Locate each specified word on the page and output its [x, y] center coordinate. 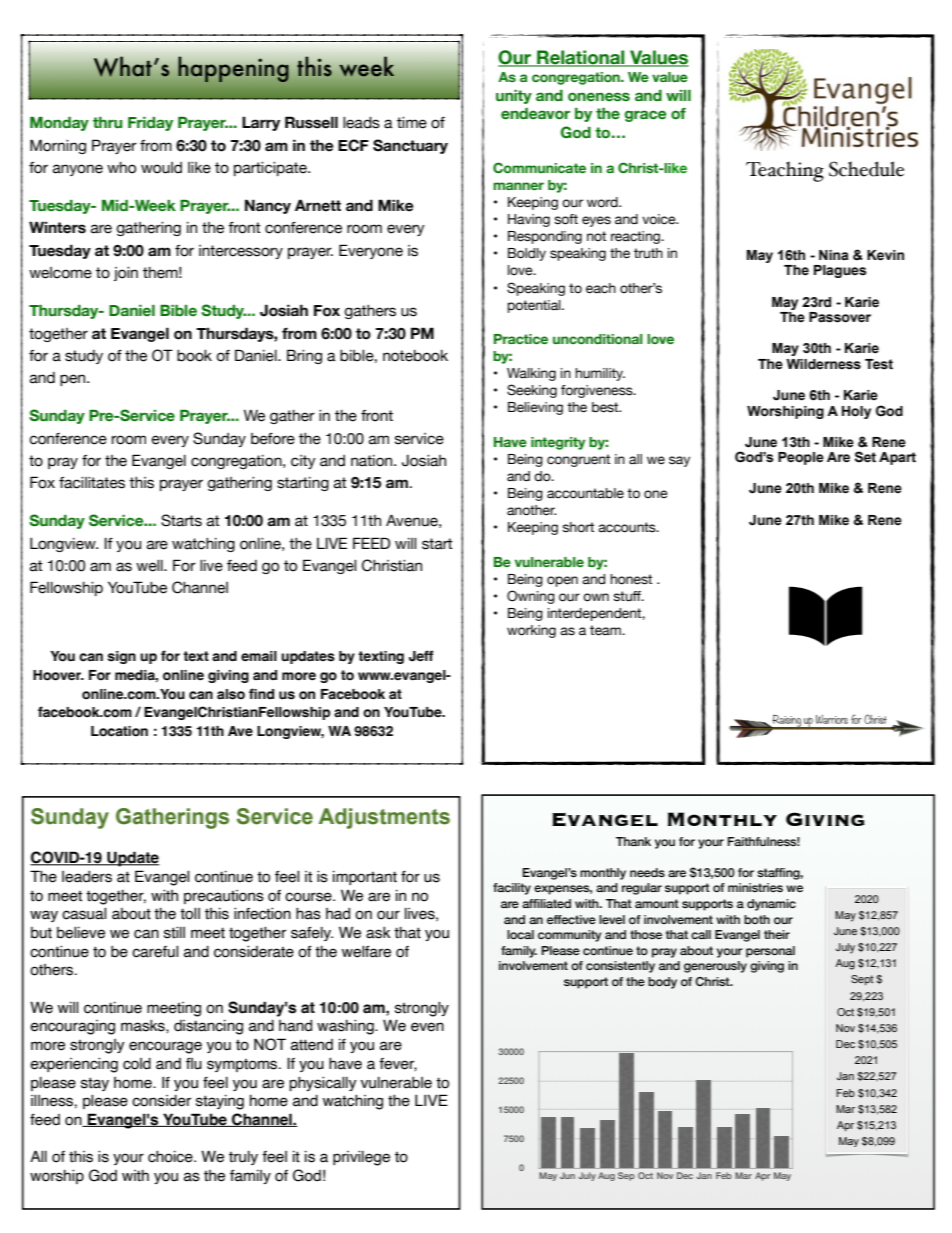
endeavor [535, 114]
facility [512, 889]
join [126, 274]
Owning [531, 597]
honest [631, 579]
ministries [755, 887]
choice [171, 1157]
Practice [521, 339]
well [150, 566]
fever [398, 1064]
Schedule [866, 169]
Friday [150, 124]
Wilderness [823, 364]
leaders [87, 877]
